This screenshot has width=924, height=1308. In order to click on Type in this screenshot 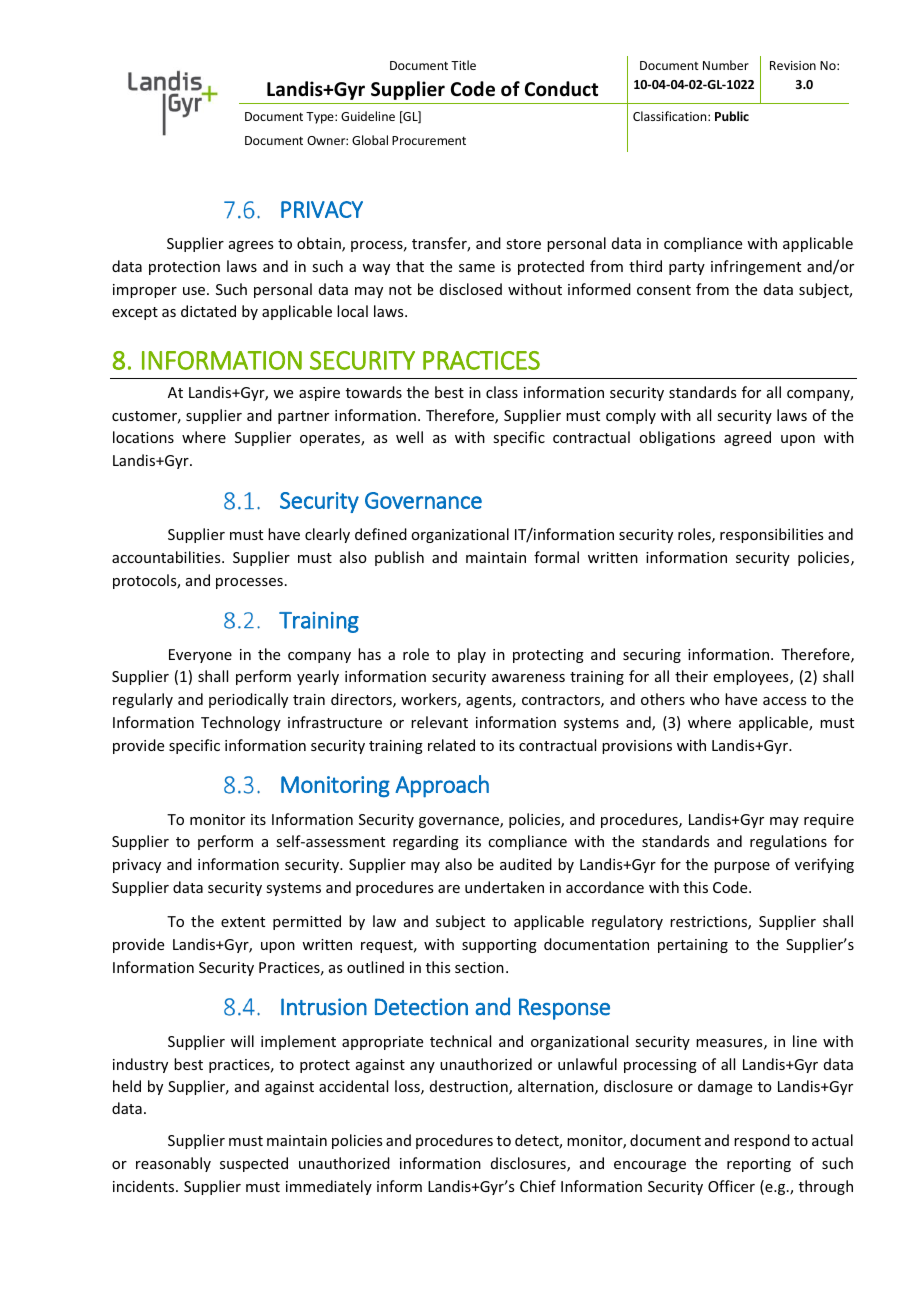, I will do `click(321, 118)`.
